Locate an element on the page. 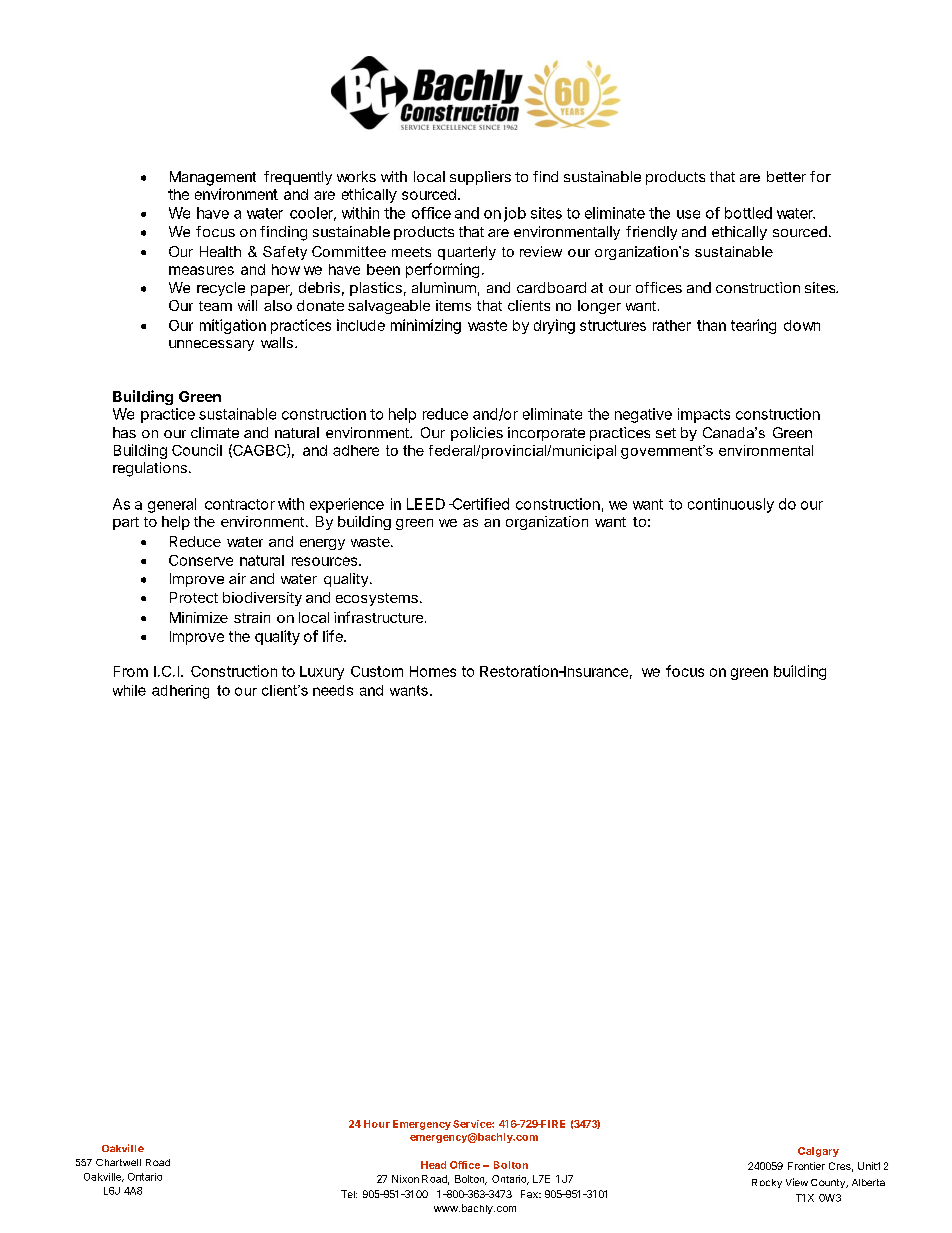 This page has width=952, height=1233. Management is located at coordinates (213, 178).
